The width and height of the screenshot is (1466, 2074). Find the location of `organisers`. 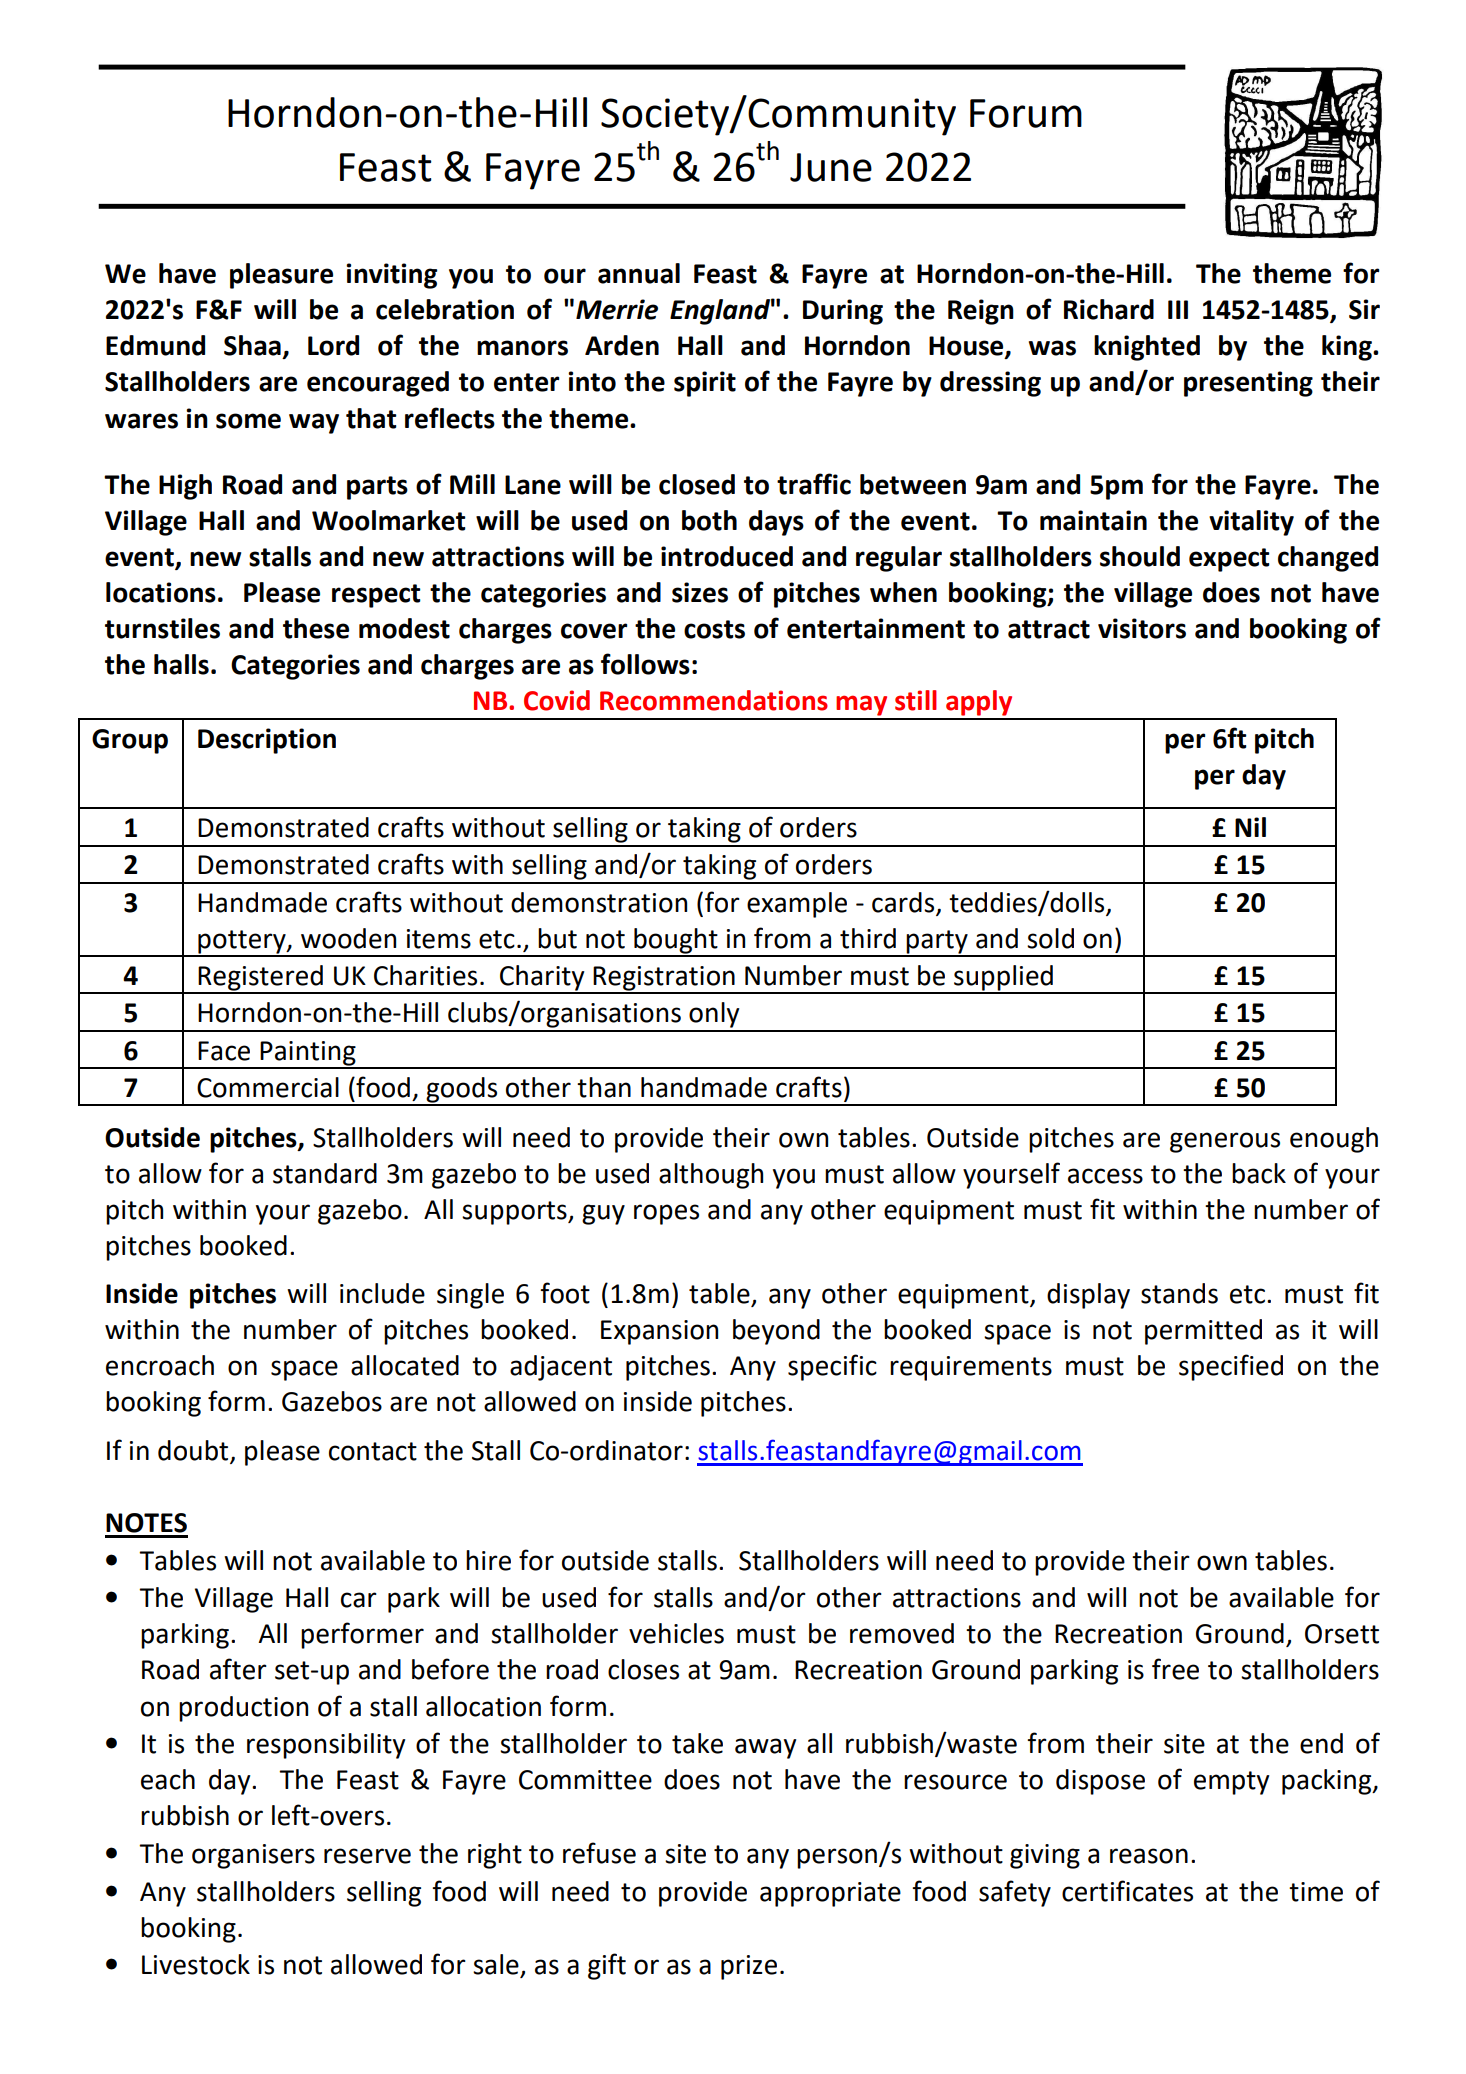

organisers is located at coordinates (253, 1856).
